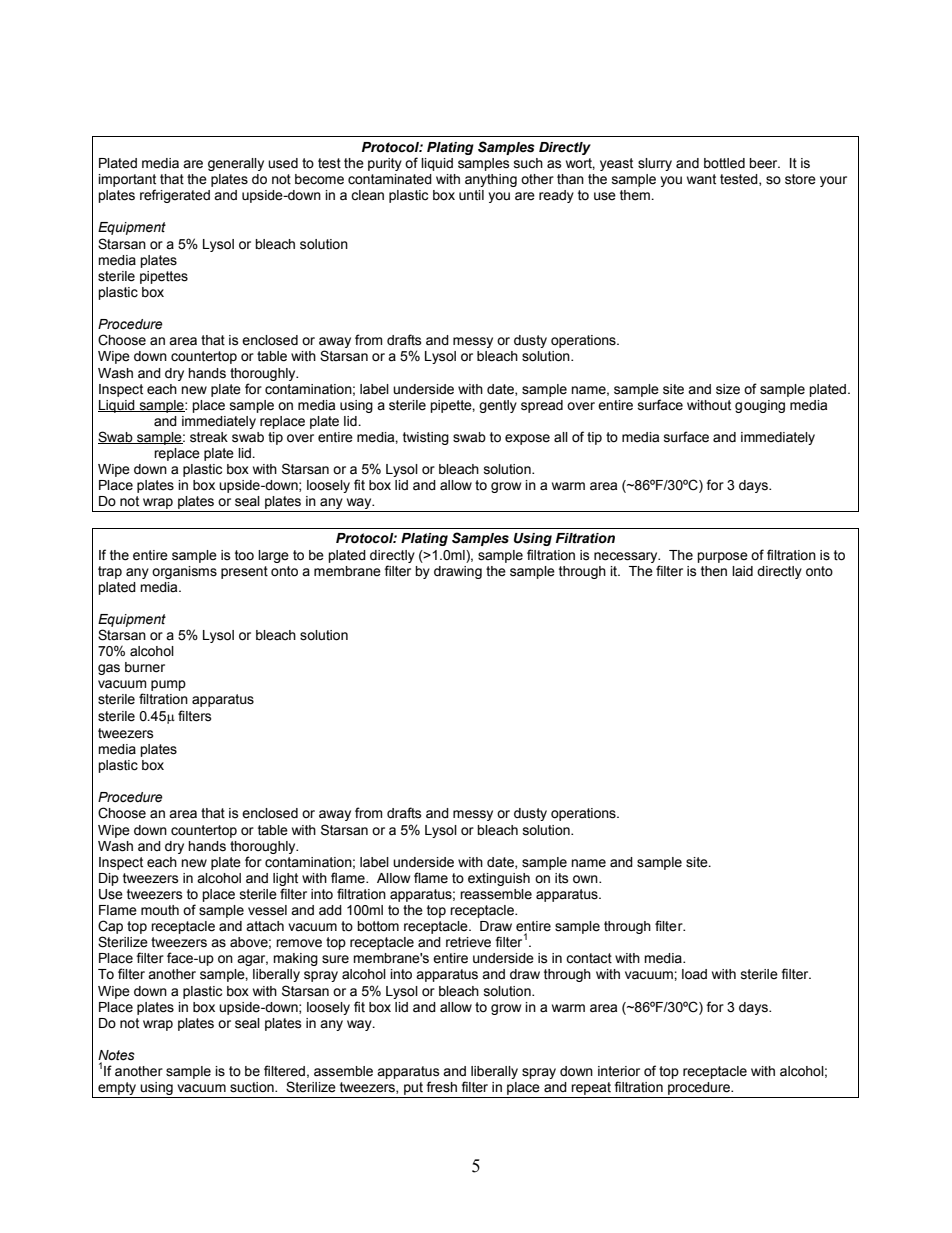 The width and height of the page is (952, 1233). I want to click on gouging, so click(760, 406).
